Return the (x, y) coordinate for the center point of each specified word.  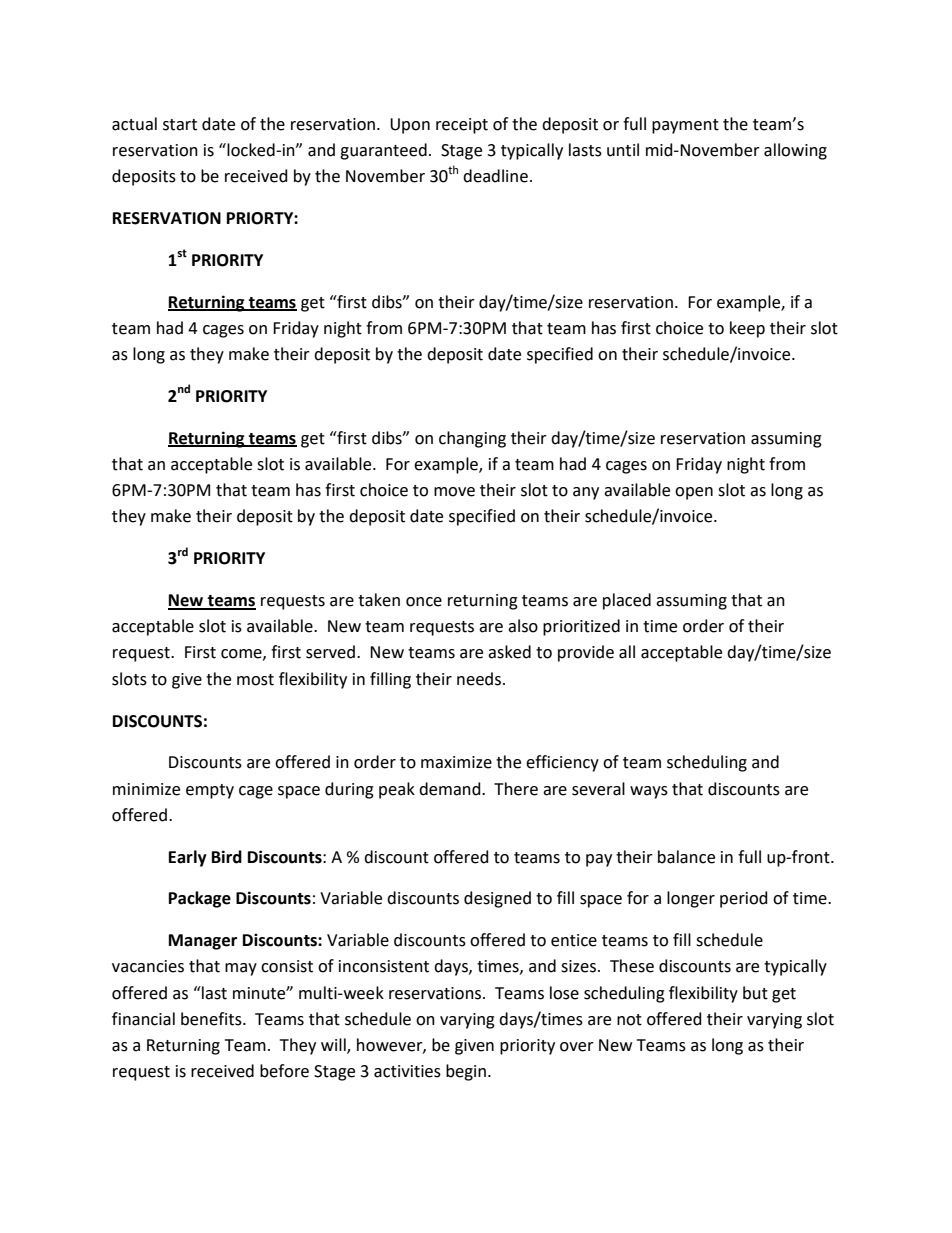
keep (747, 329)
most (255, 680)
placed (627, 601)
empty (210, 791)
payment (685, 126)
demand (451, 789)
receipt (462, 126)
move (454, 492)
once (424, 602)
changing (472, 439)
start (180, 125)
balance (686, 857)
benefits (212, 1019)
